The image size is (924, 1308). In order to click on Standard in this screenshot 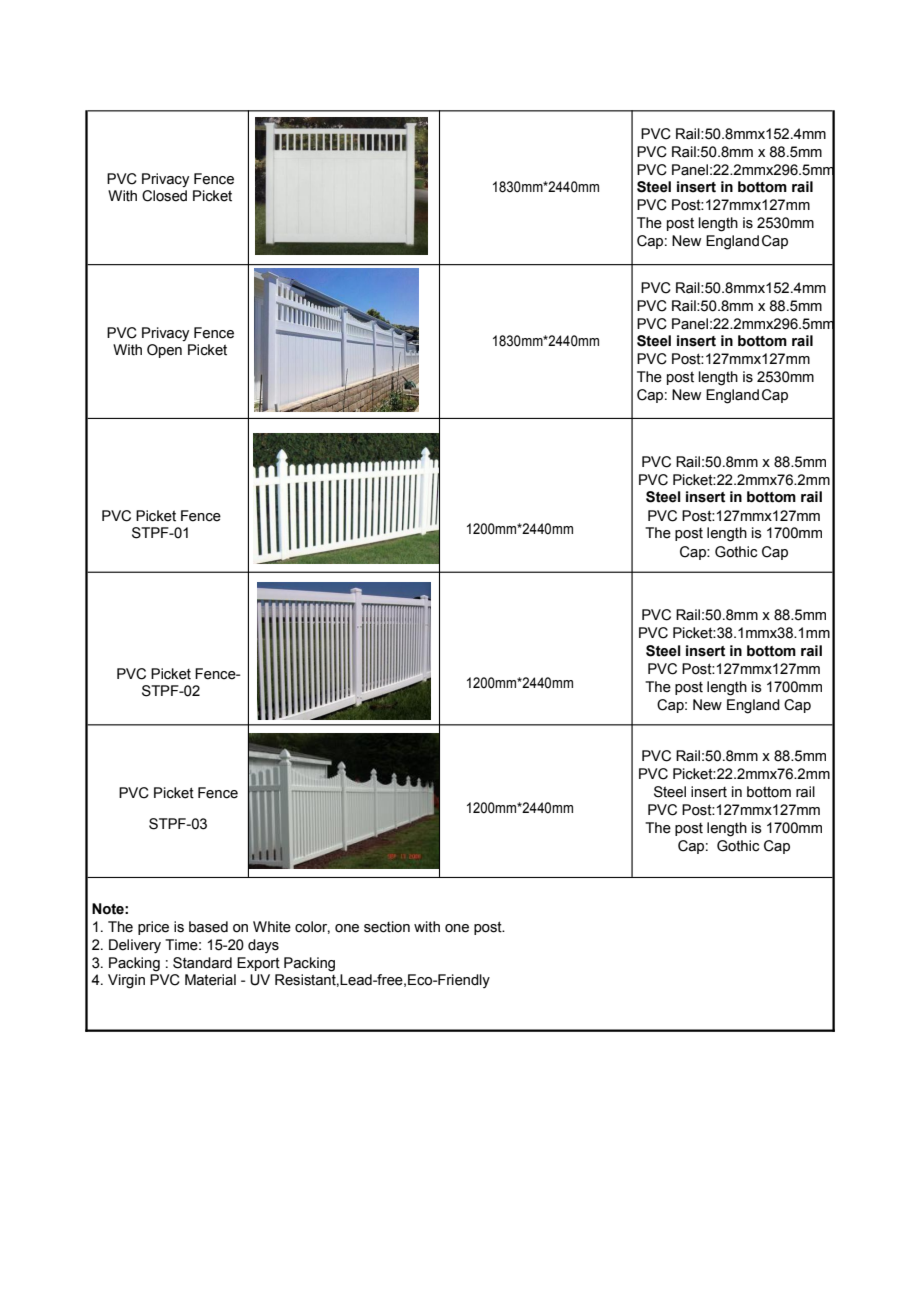, I will do `click(202, 963)`.
